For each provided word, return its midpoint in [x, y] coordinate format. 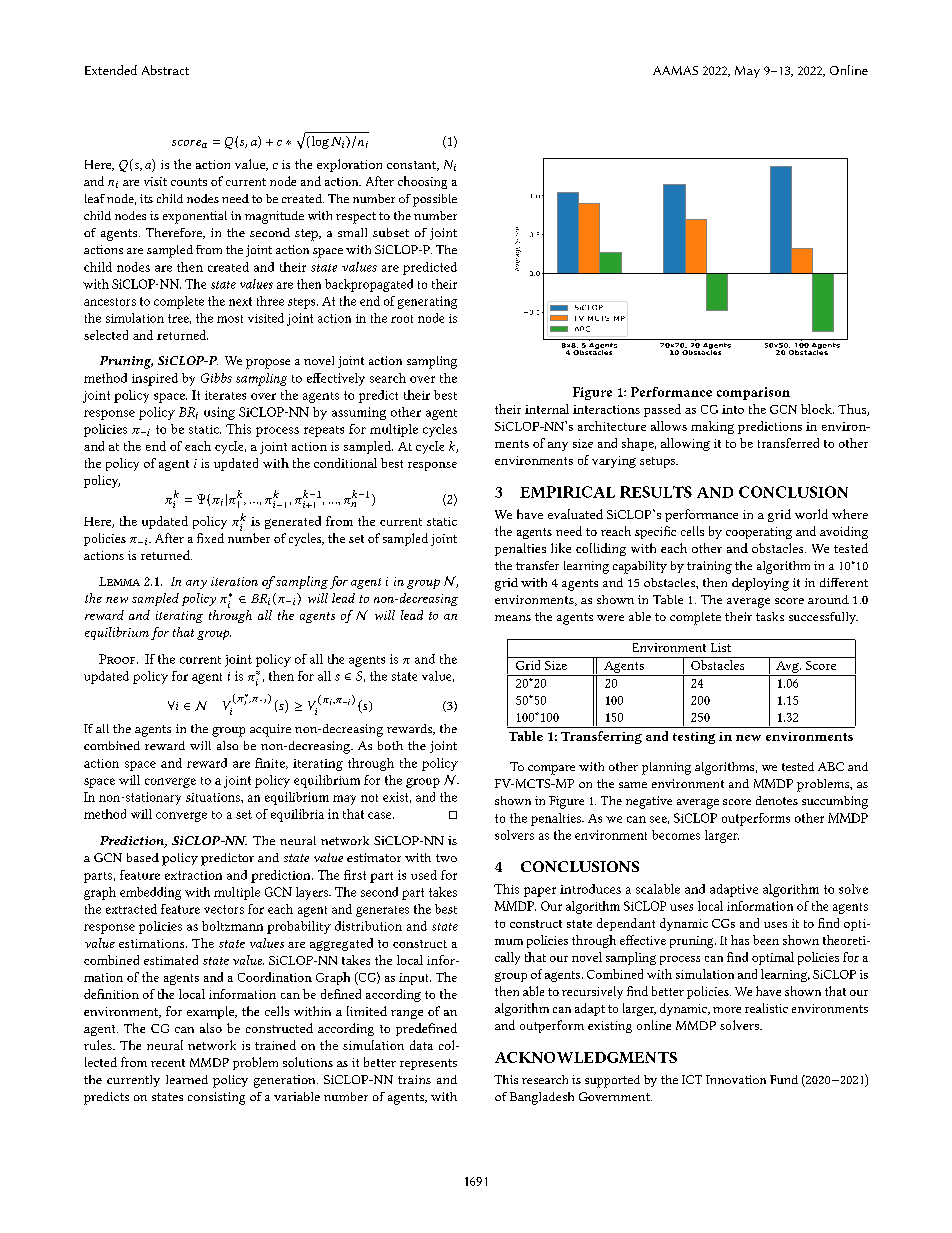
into [733, 409]
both [390, 745]
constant [413, 166]
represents [428, 1064]
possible [435, 200]
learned [187, 1079]
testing [694, 738]
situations [214, 797]
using [219, 413]
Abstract [165, 70]
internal [547, 409]
